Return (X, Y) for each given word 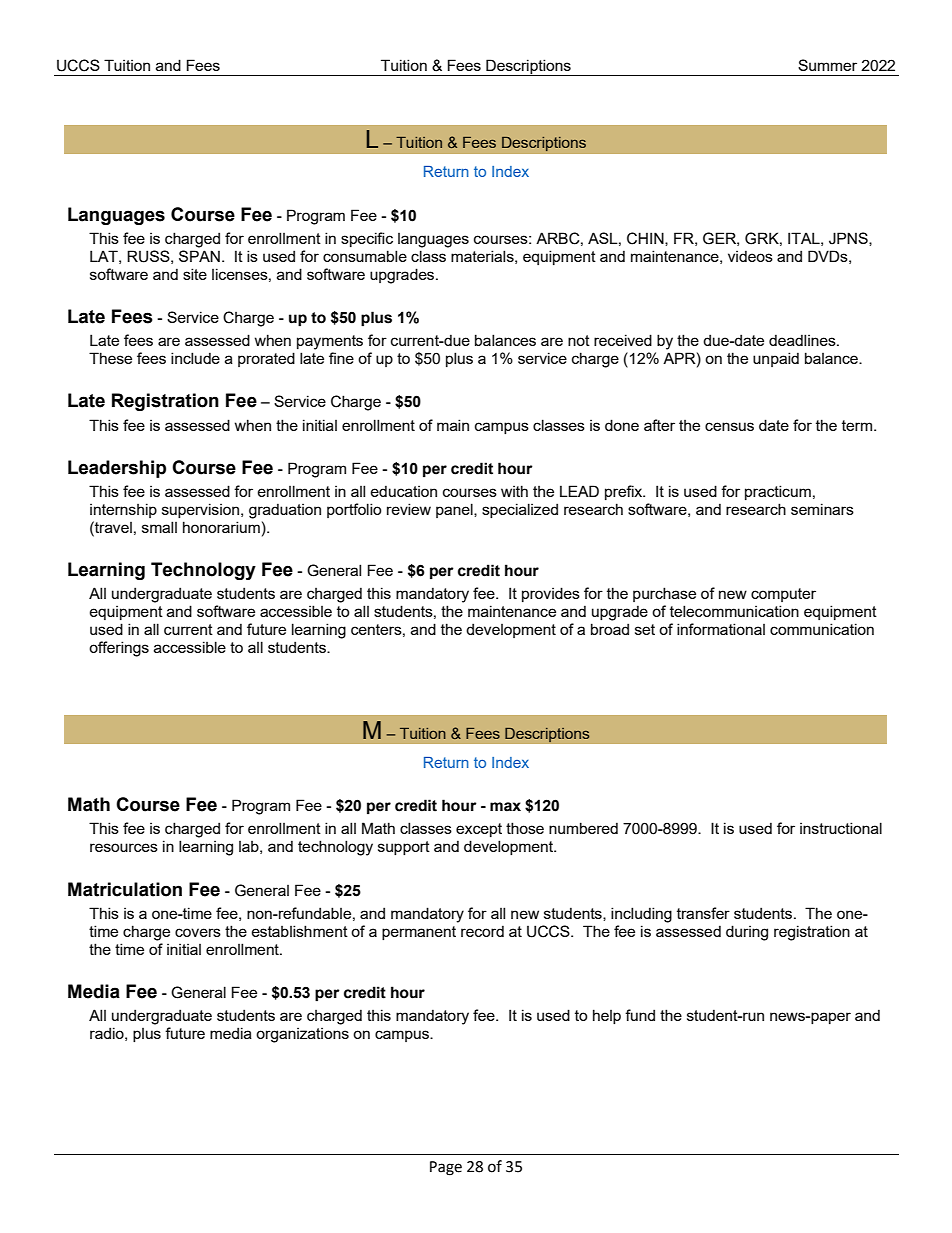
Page (446, 1168)
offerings (119, 649)
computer (783, 595)
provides (551, 594)
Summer (827, 65)
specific (367, 239)
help (607, 1016)
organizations (302, 1035)
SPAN (199, 256)
